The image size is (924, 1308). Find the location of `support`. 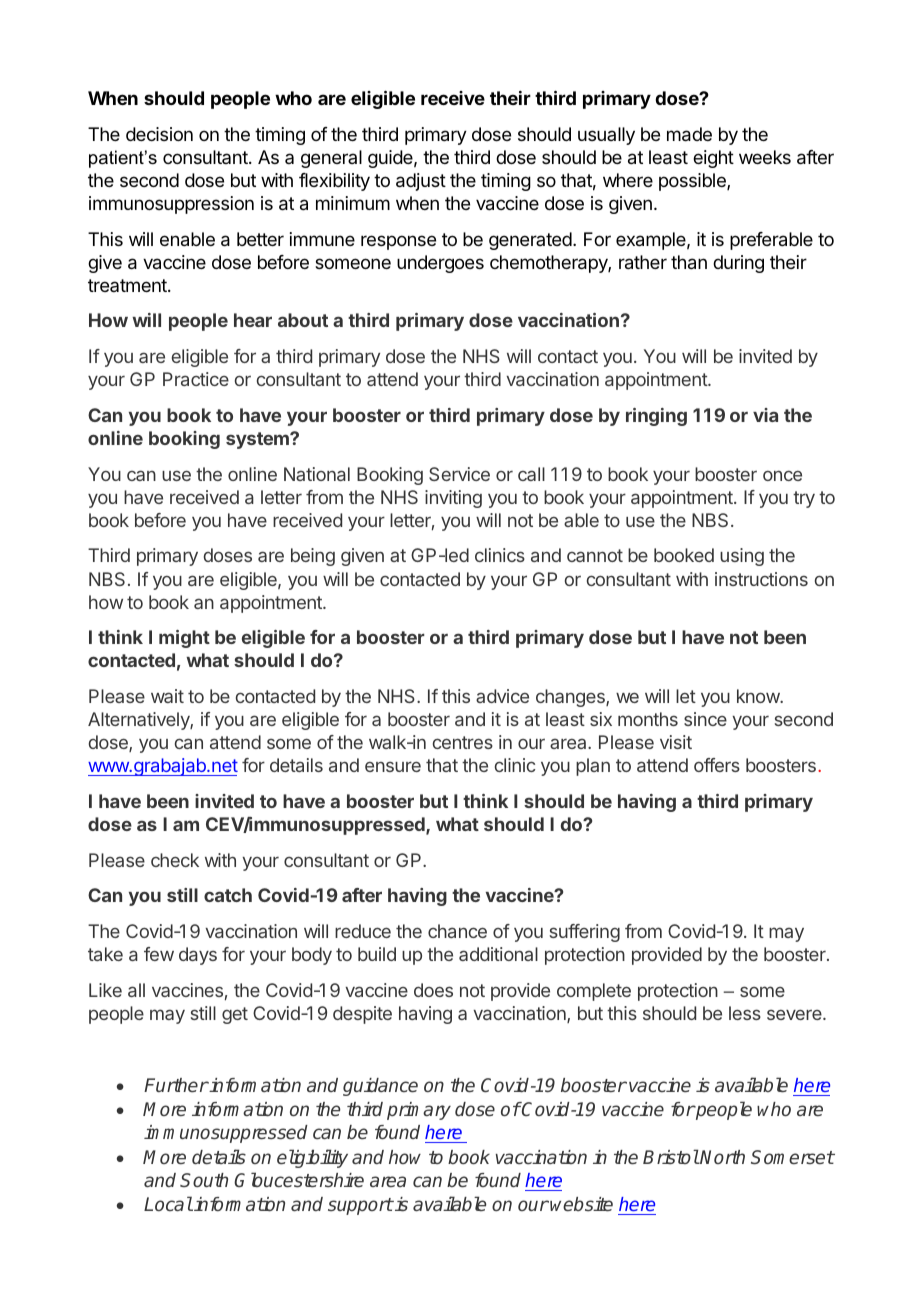

support is located at coordinates (360, 1206).
